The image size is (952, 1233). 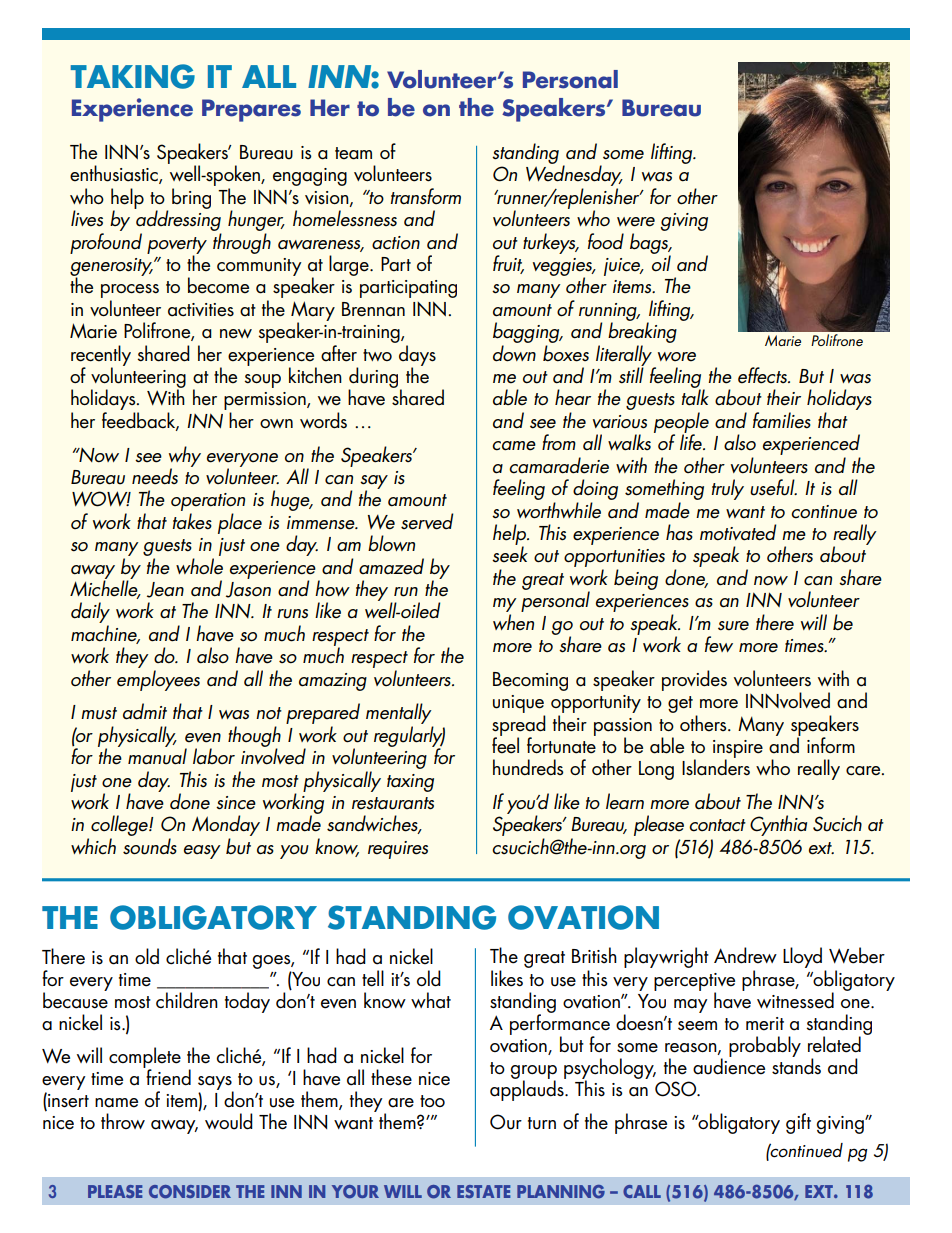 I want to click on TAKING, so click(x=132, y=76).
